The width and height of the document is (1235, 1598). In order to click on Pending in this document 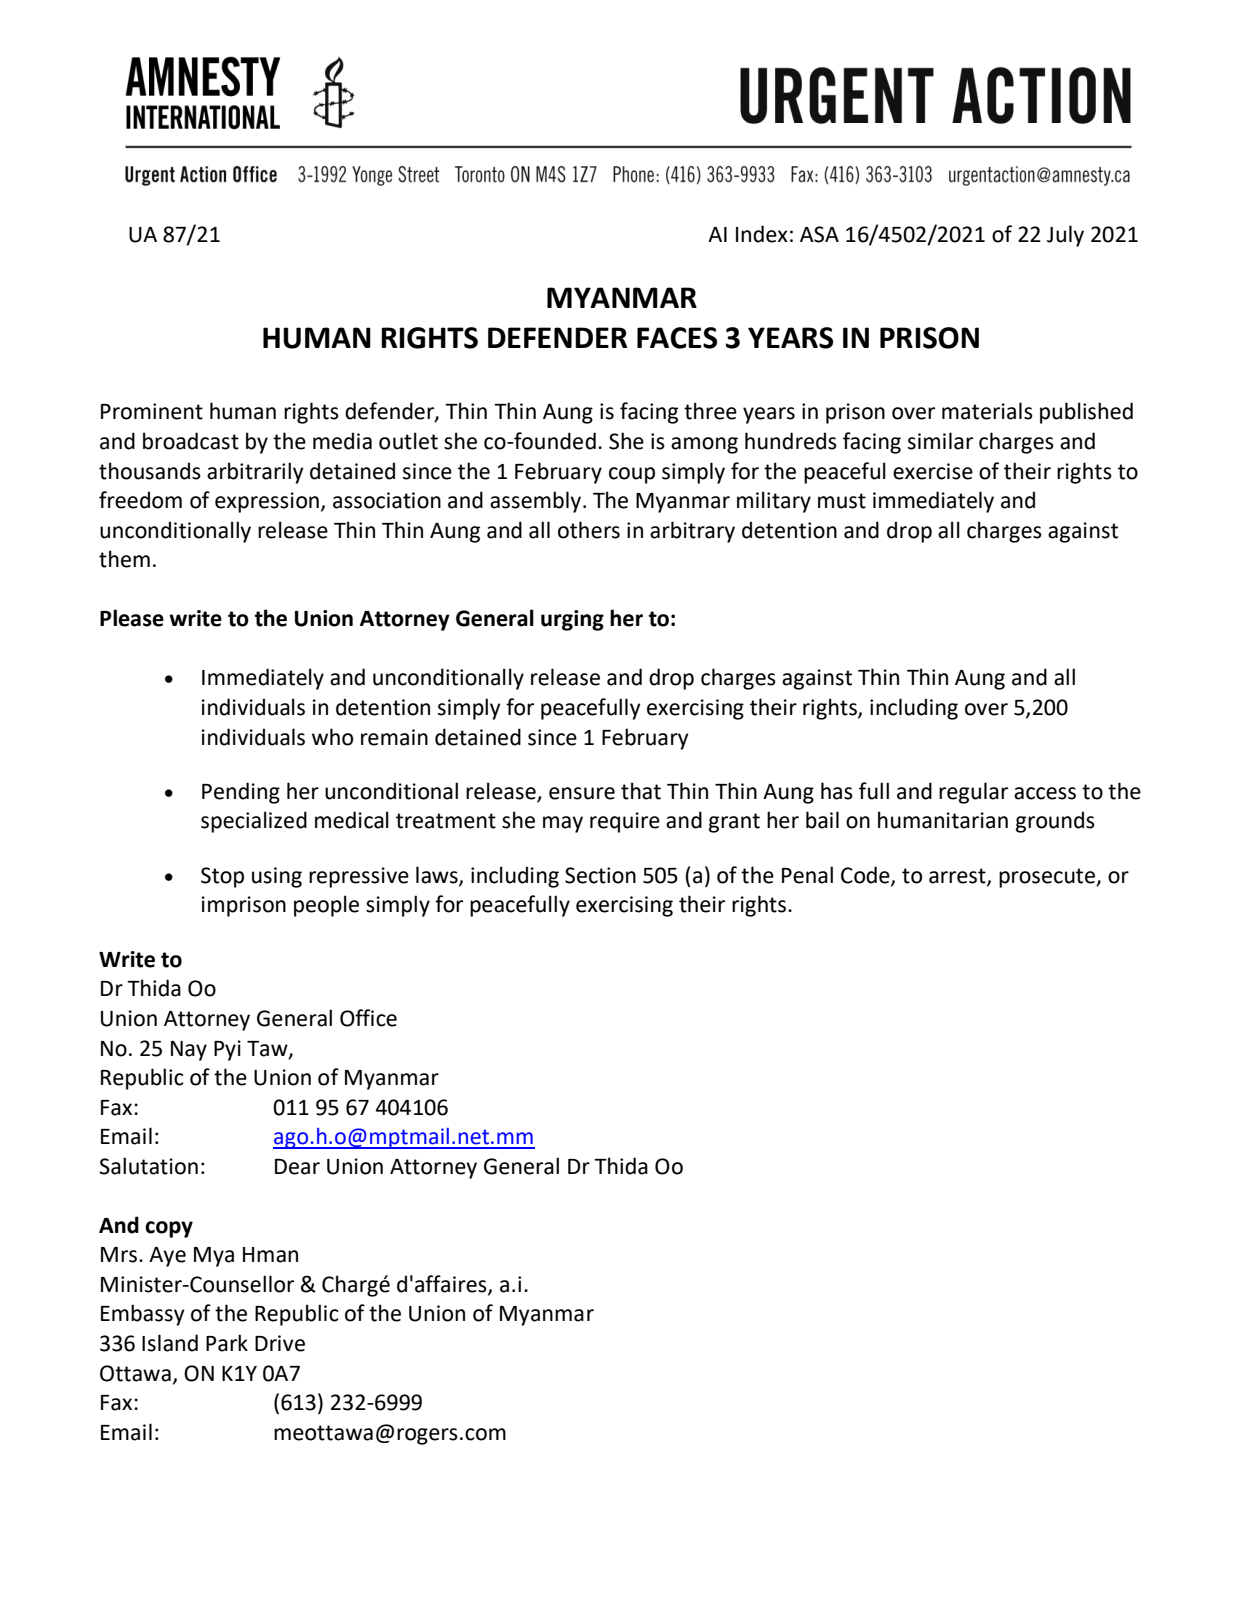, I will do `click(241, 793)`.
